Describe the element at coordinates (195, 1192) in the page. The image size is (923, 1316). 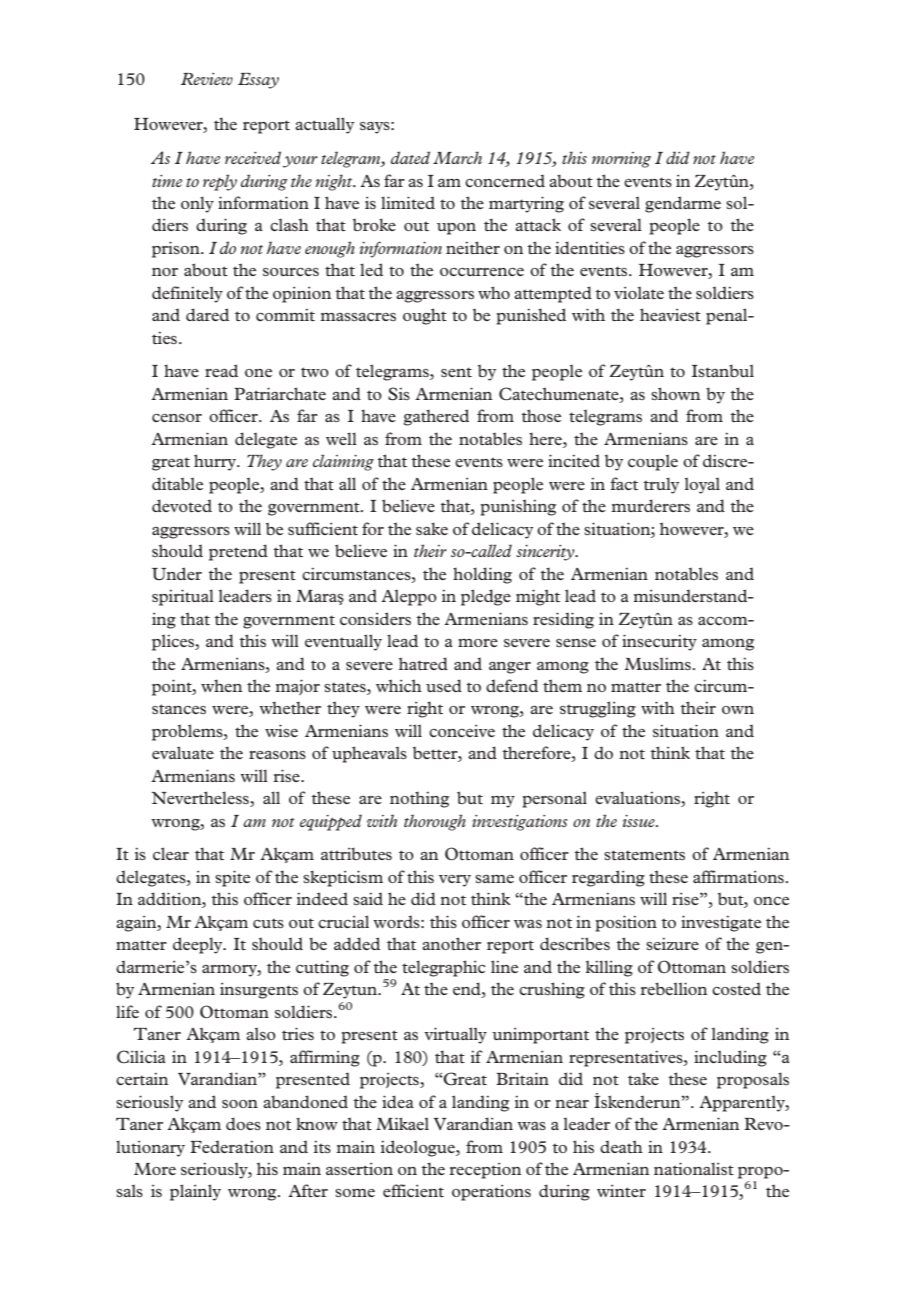
I see `plainly` at that location.
